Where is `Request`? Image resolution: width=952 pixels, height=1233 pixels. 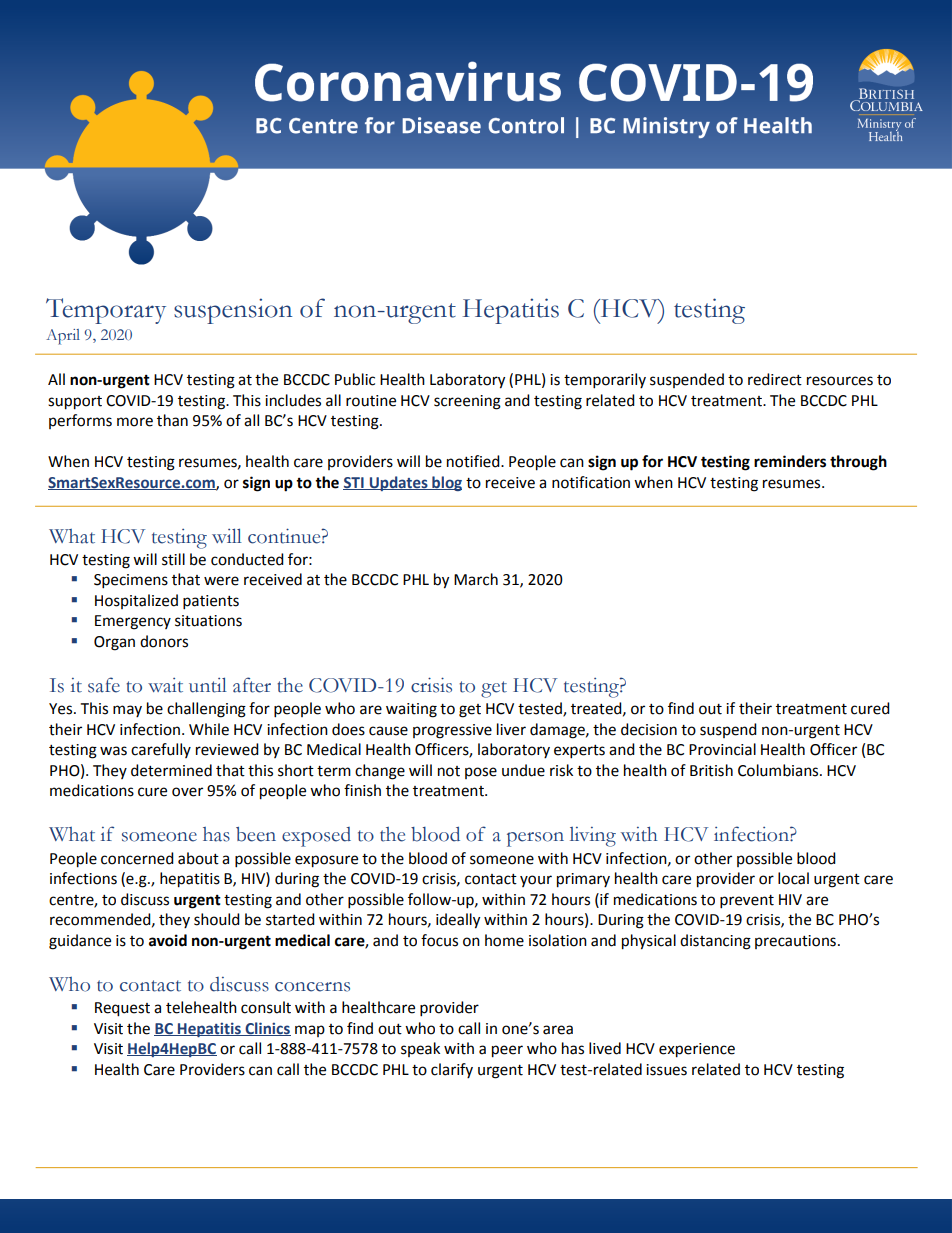 Request is located at coordinates (122, 1009).
